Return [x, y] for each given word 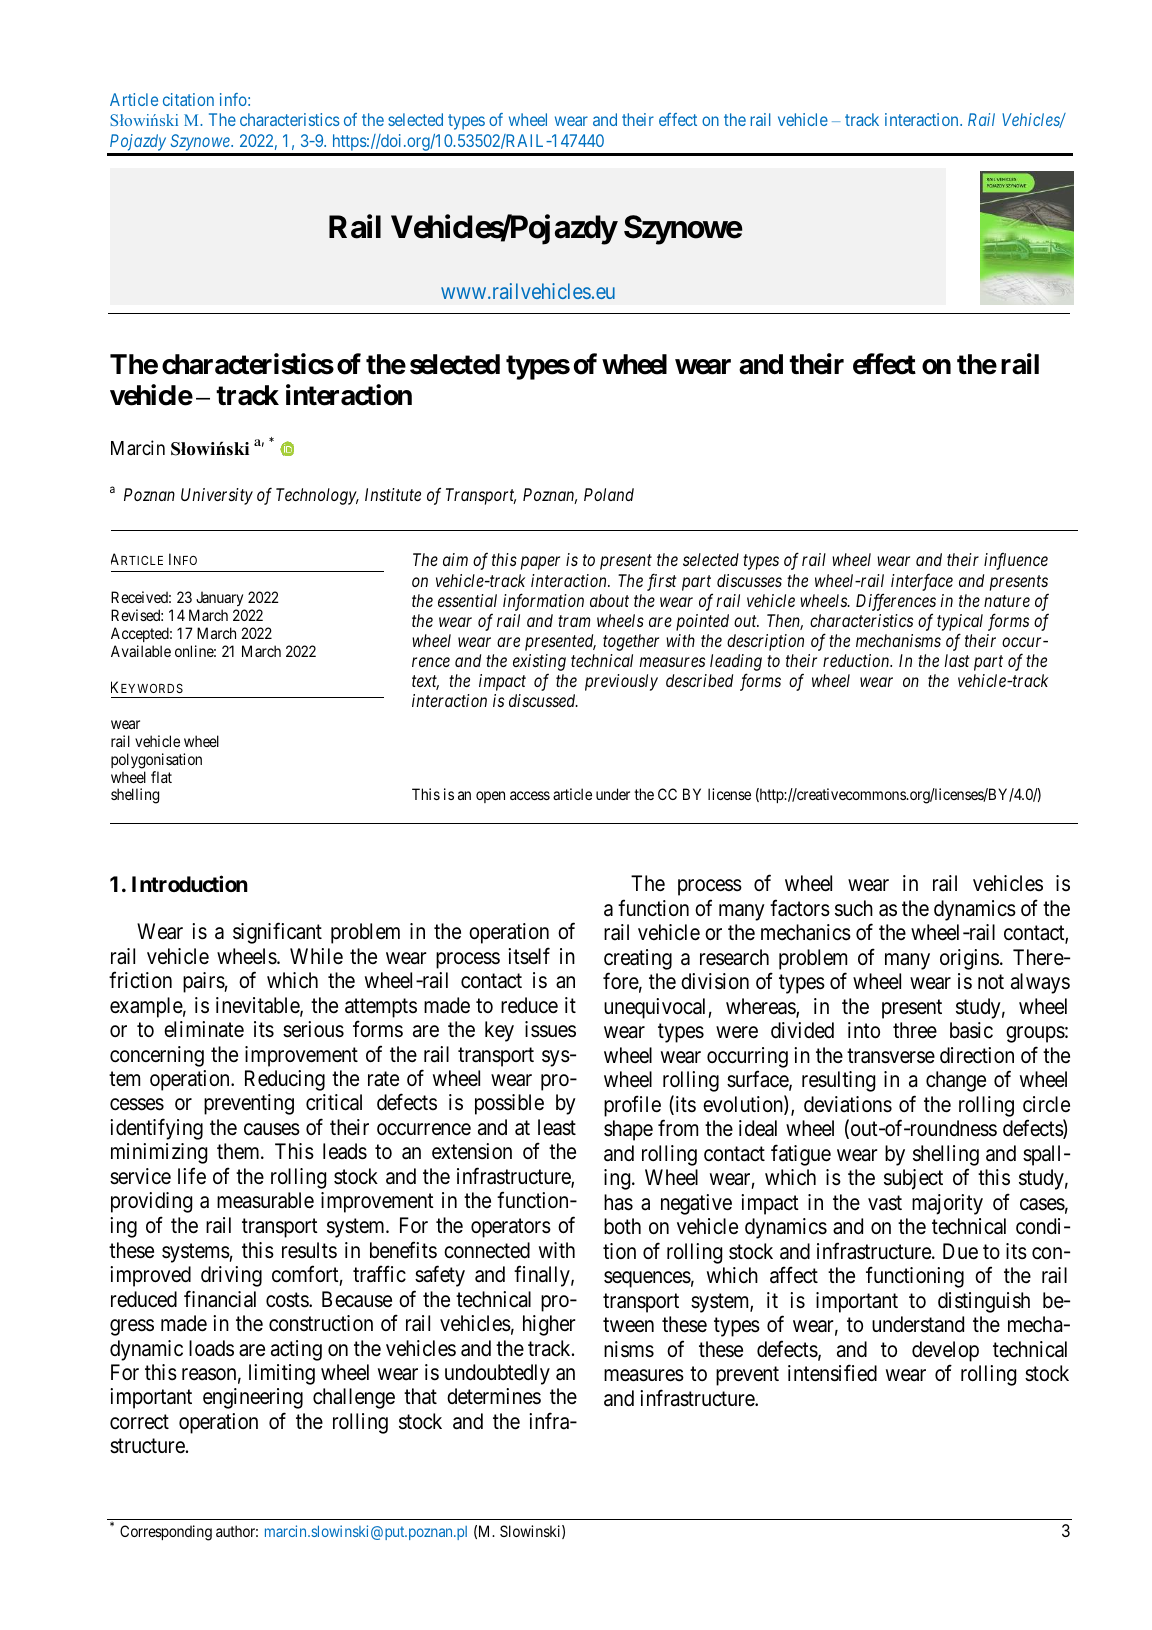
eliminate [204, 1029]
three [915, 1030]
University [217, 496]
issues [550, 1029]
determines [494, 1396]
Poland [609, 494]
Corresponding [166, 1533]
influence [1016, 561]
